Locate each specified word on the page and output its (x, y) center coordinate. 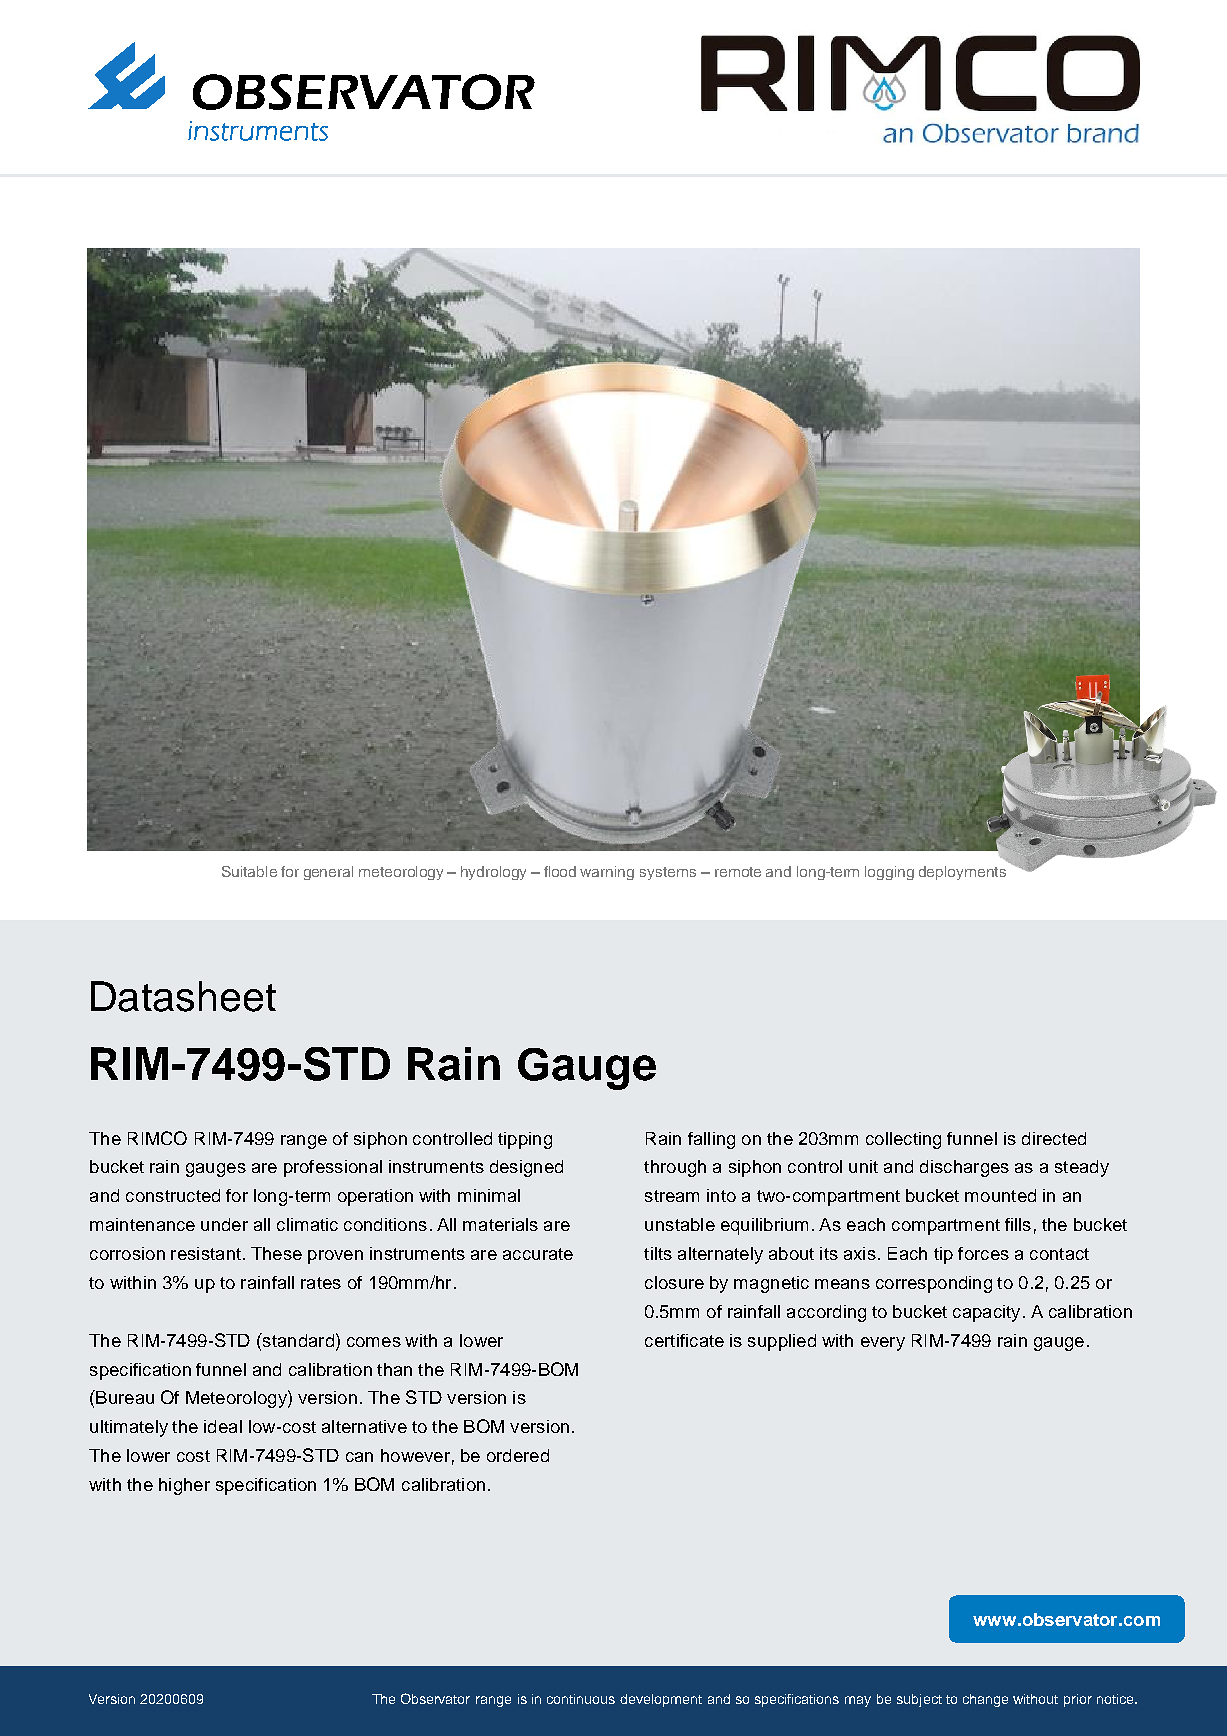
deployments (962, 873)
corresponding (934, 1284)
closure (674, 1282)
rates (321, 1283)
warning (607, 873)
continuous (581, 1699)
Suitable (249, 871)
